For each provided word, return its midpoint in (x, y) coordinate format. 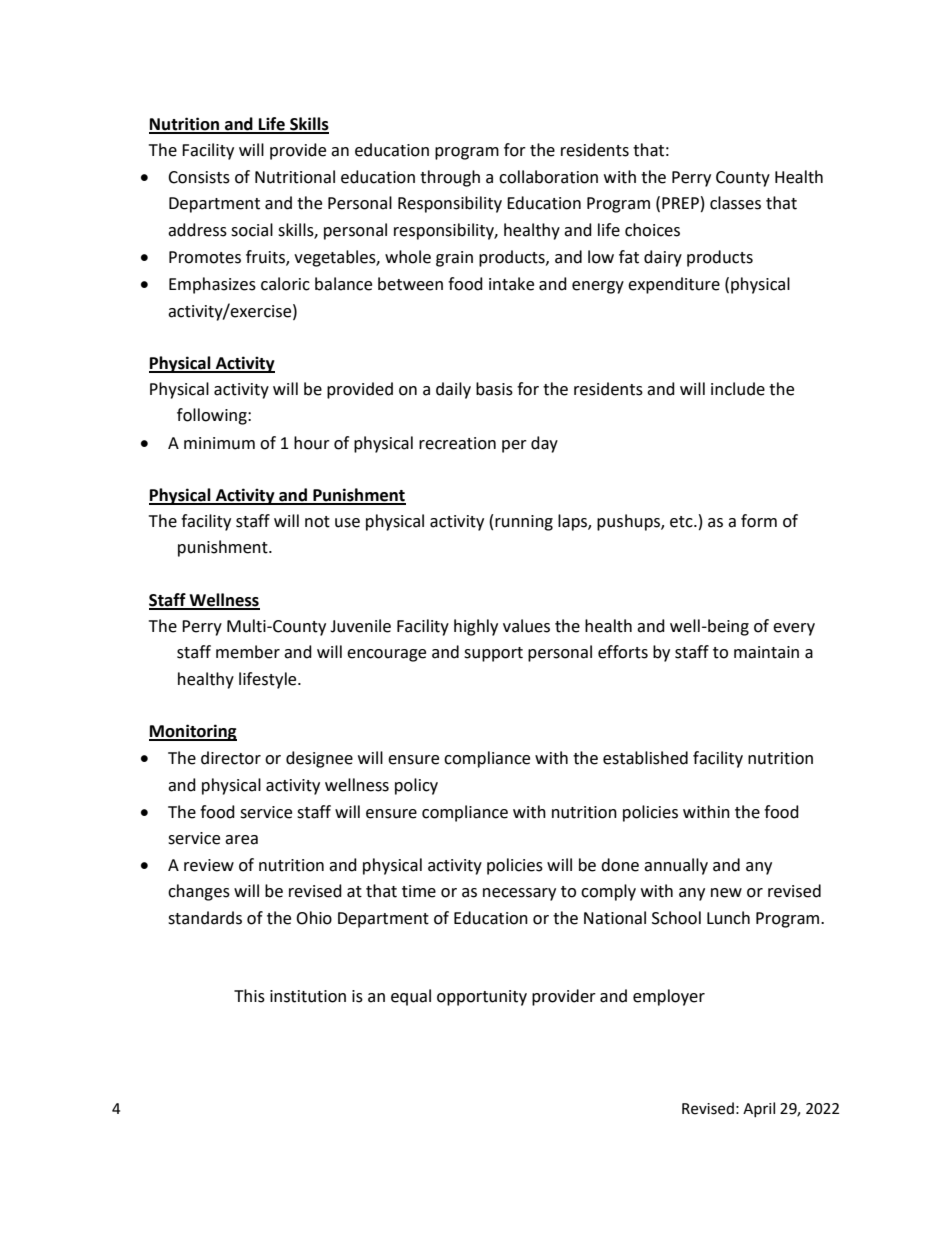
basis (494, 389)
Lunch (728, 918)
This (249, 996)
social (252, 230)
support (493, 654)
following (213, 416)
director (231, 758)
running (524, 523)
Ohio (314, 918)
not (317, 522)
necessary (519, 894)
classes (735, 203)
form (759, 521)
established (645, 758)
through (450, 178)
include (738, 389)
